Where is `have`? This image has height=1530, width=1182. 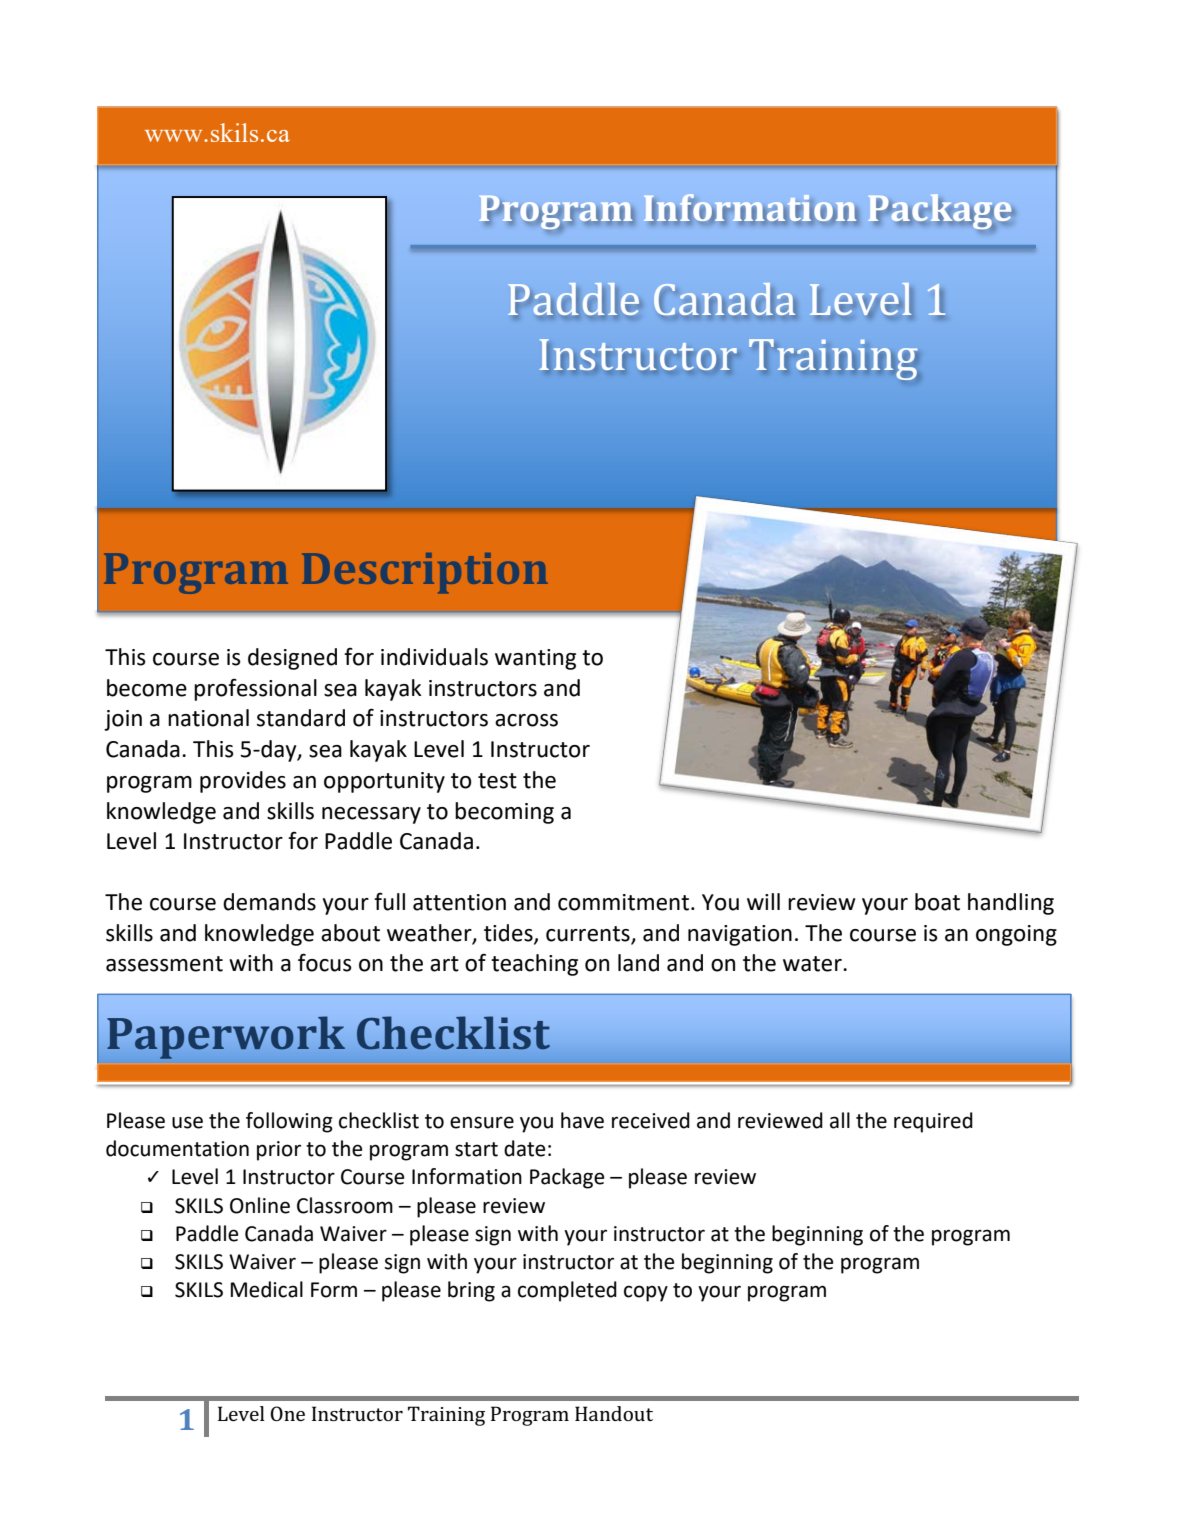 have is located at coordinates (582, 1120).
